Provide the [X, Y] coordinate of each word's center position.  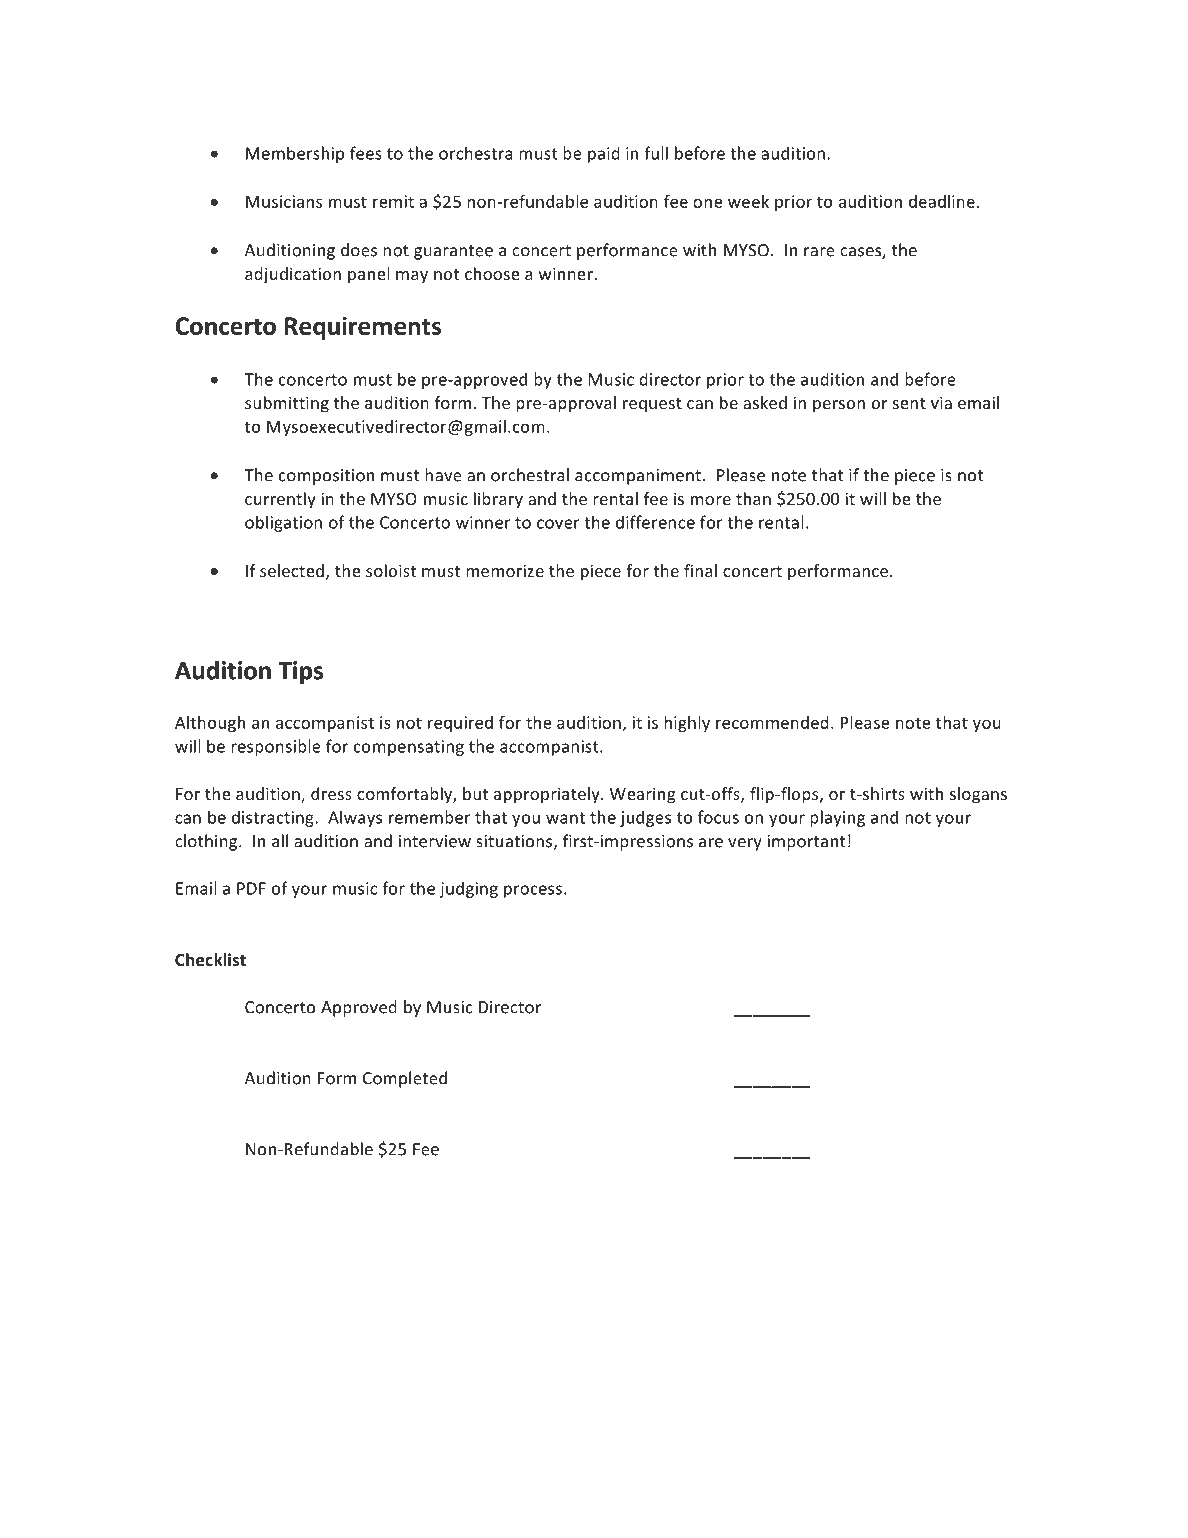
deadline [942, 201]
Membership [295, 154]
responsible [276, 747]
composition [326, 477]
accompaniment [638, 477]
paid [604, 154]
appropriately [548, 795]
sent [909, 403]
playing [837, 818]
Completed [405, 1079]
